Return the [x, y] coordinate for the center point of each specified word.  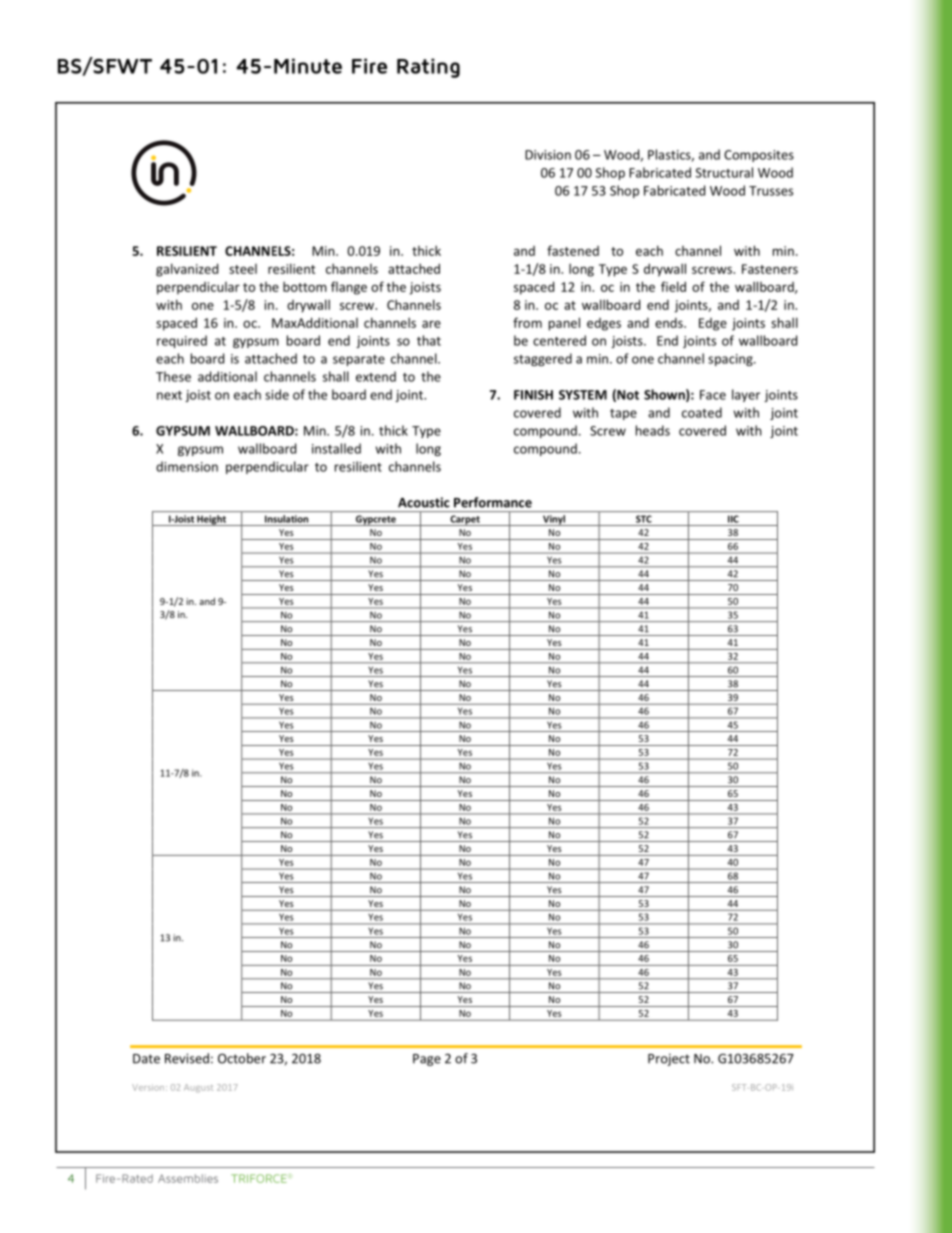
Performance [493, 502]
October [242, 1058]
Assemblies [188, 1178]
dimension [187, 466]
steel [243, 269]
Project [669, 1059]
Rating [428, 68]
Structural [724, 172]
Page [427, 1060]
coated [702, 412]
